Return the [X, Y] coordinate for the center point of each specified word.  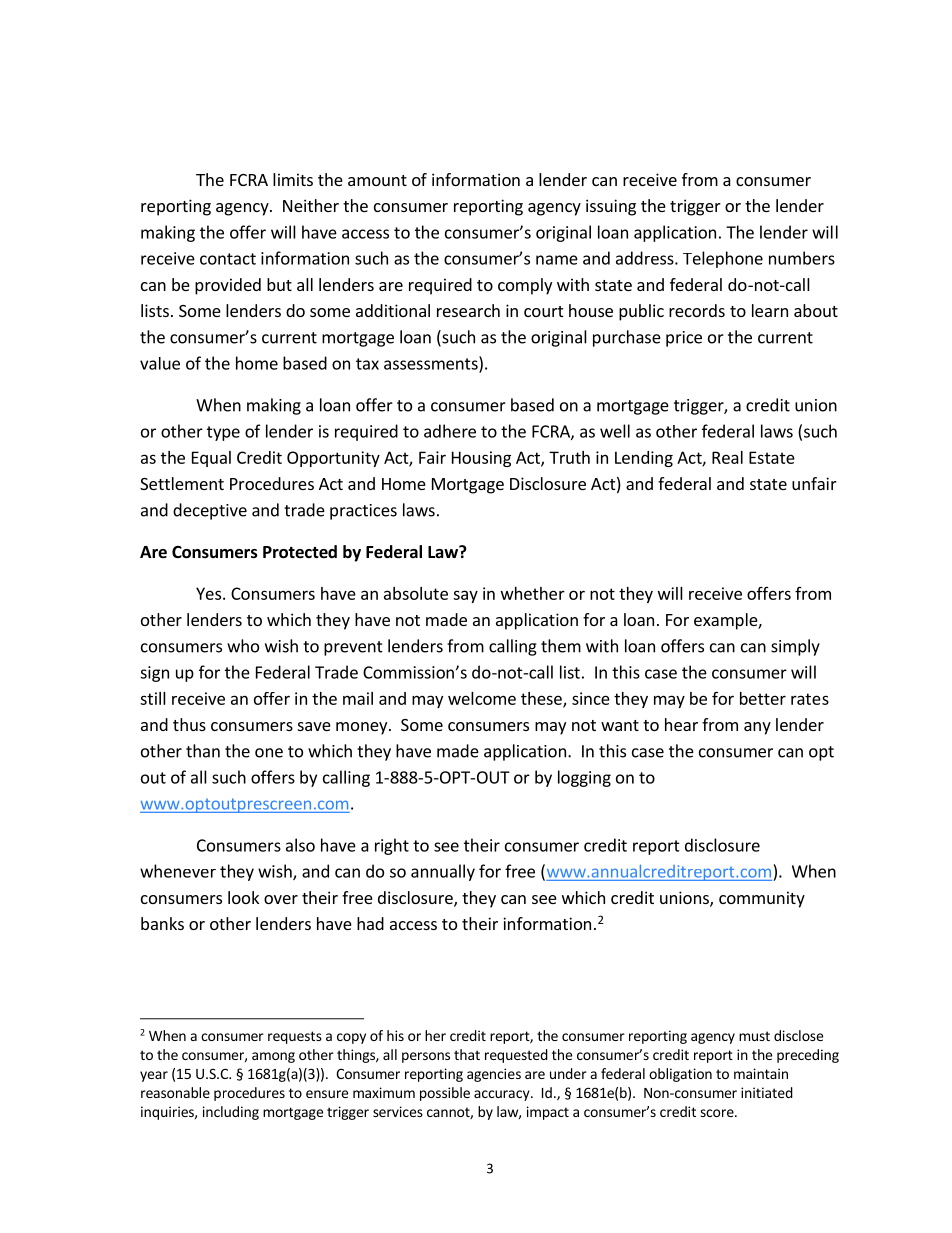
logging [584, 778]
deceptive [210, 511]
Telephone [723, 259]
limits [293, 179]
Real [727, 457]
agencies [494, 1075]
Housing [481, 459]
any [757, 728]
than [203, 751]
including [231, 1113]
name [557, 260]
